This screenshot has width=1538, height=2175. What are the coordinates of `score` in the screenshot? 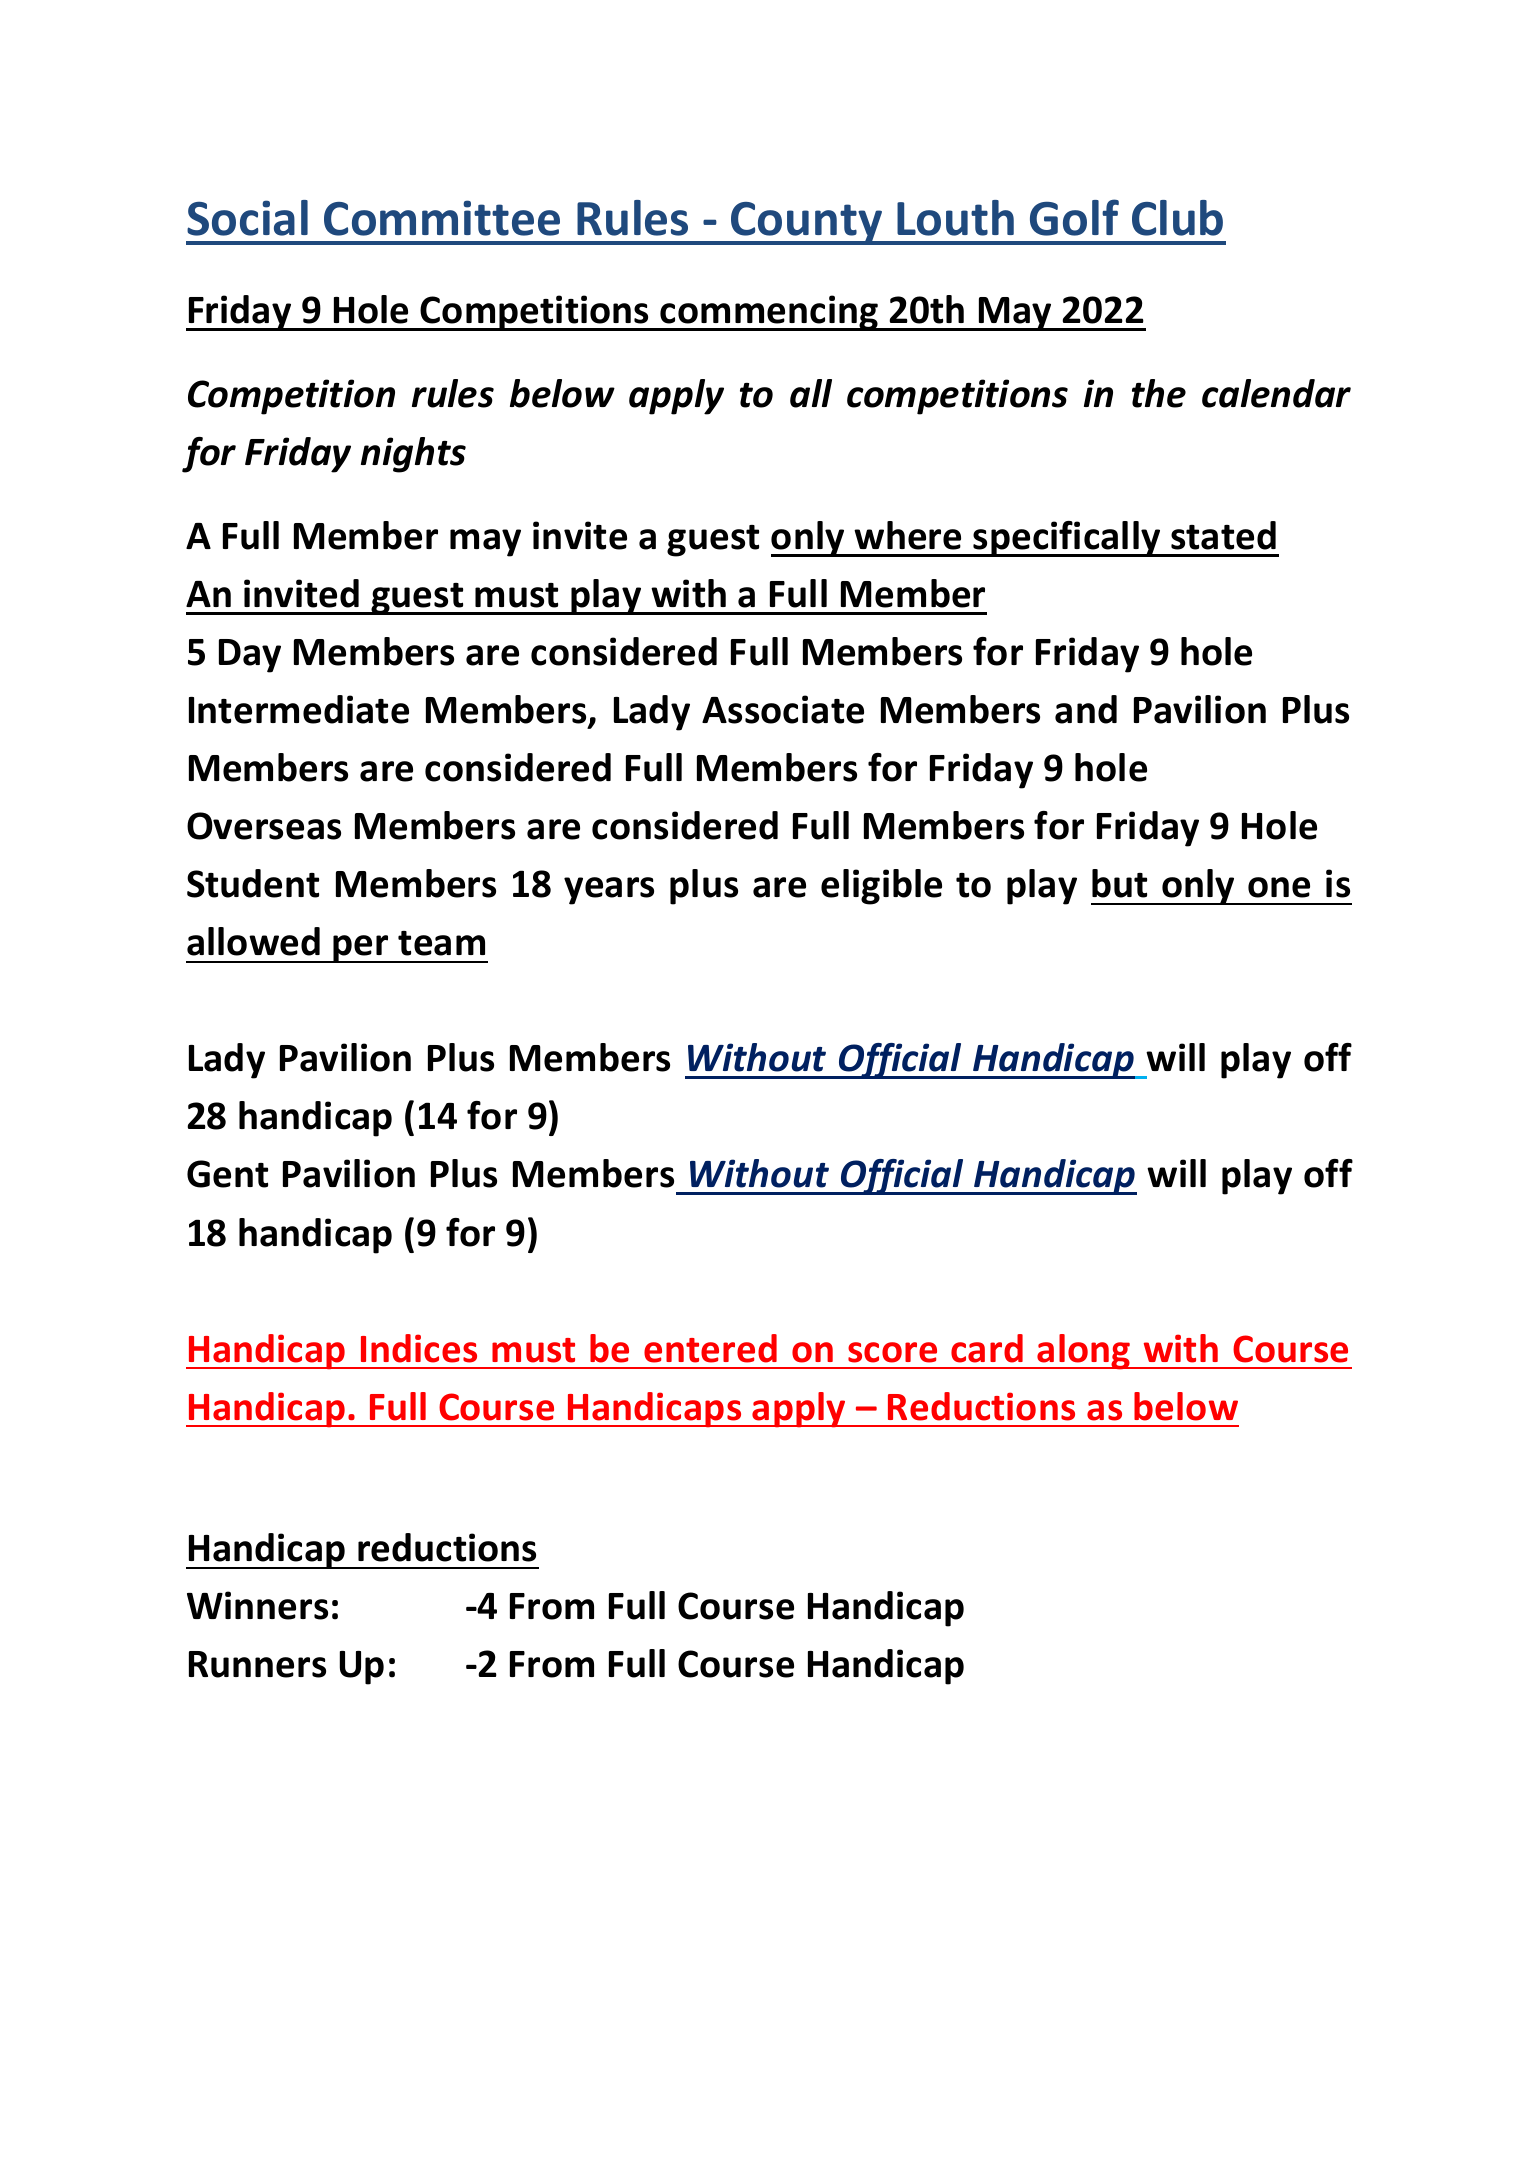 It's located at (892, 1352).
